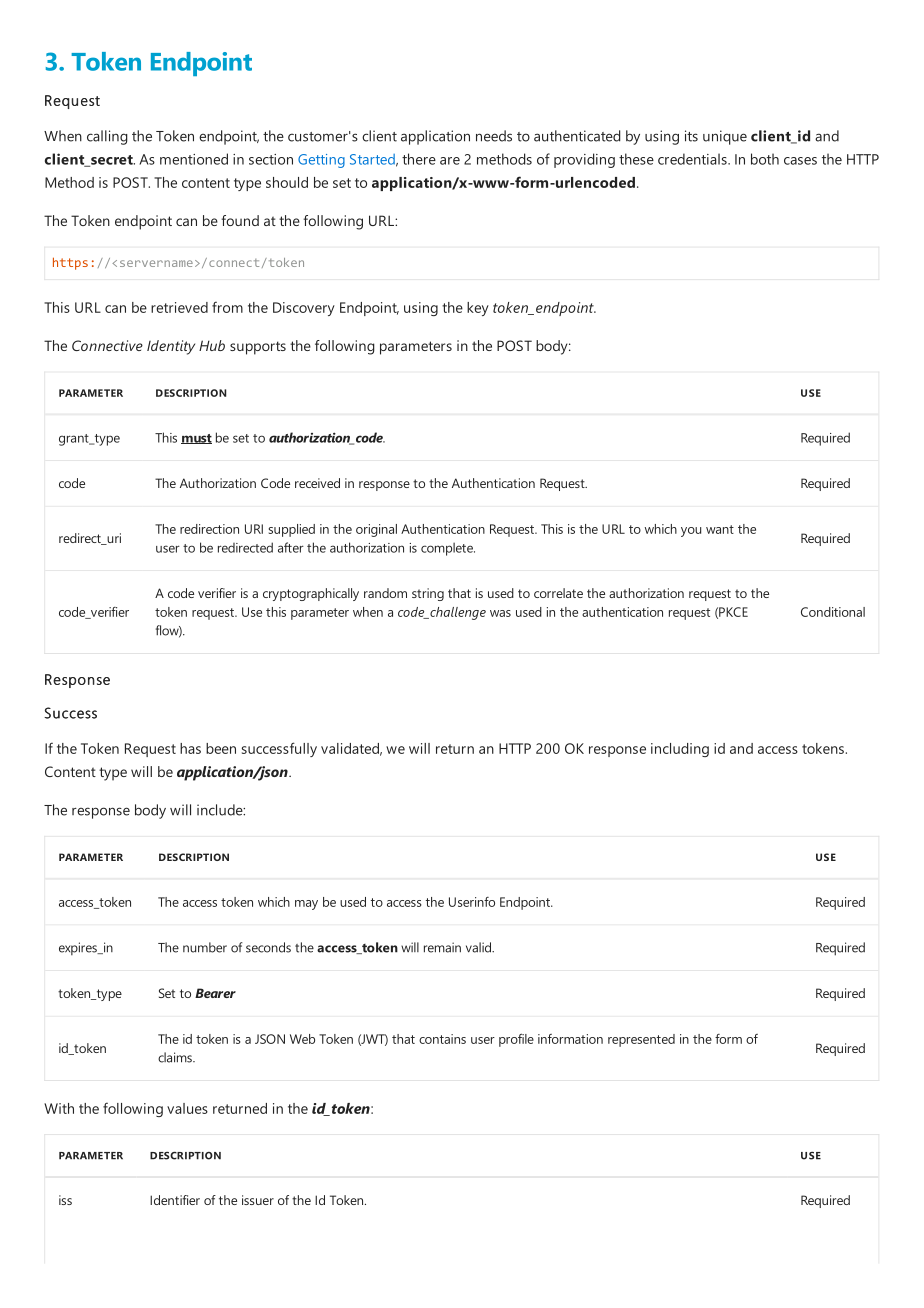  What do you see at coordinates (442, 1039) in the screenshot?
I see `contains` at bounding box center [442, 1039].
